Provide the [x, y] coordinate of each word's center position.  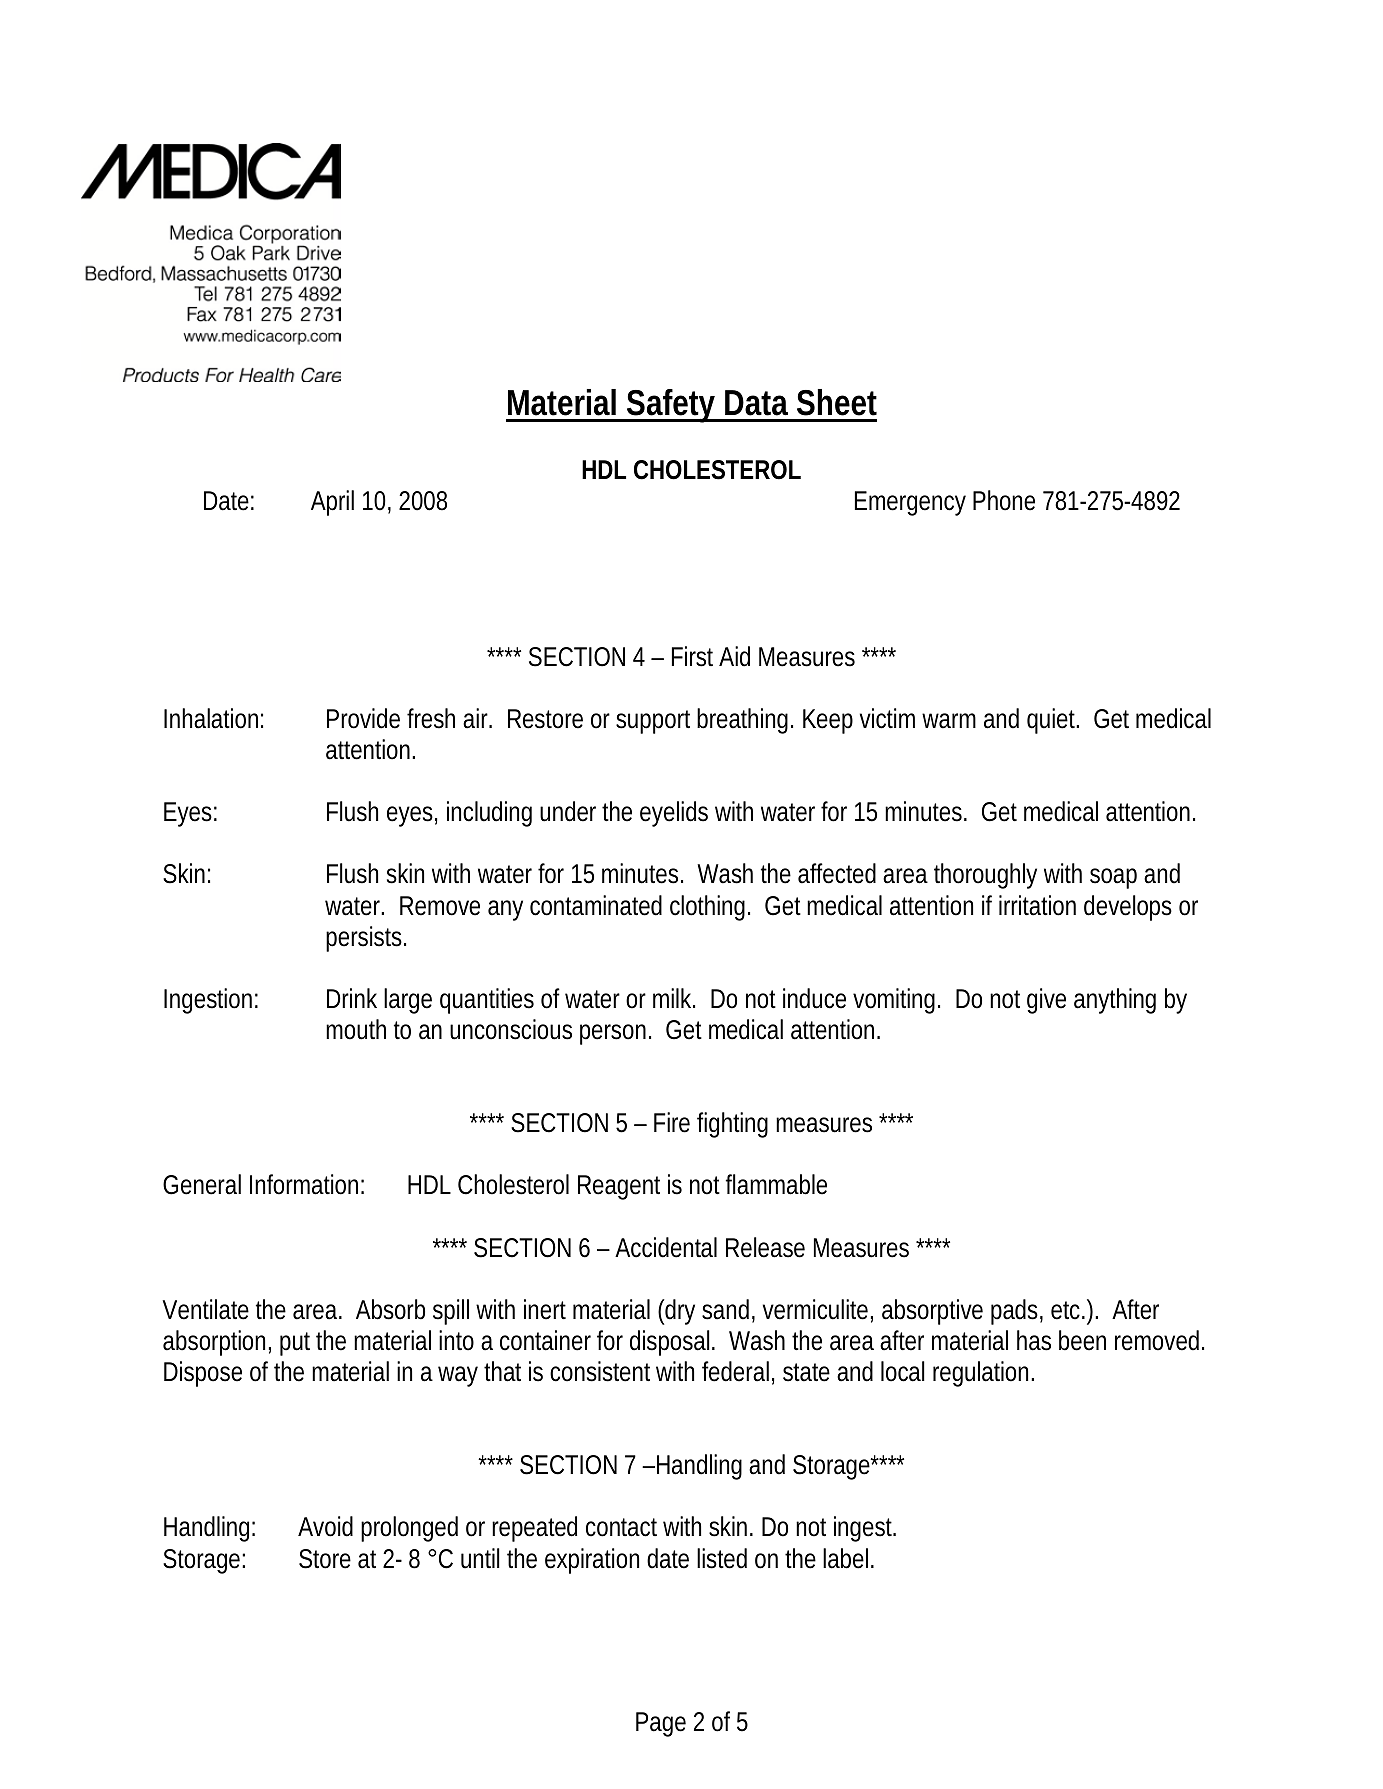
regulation [980, 1374]
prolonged [409, 1529]
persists [364, 939]
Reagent [619, 1187]
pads [1014, 1312]
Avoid [325, 1526]
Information [304, 1184]
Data [756, 403]
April [332, 503]
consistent [600, 1371]
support [653, 722]
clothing [707, 908]
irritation [1037, 905]
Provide [363, 718]
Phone [1004, 500]
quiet [1052, 721]
